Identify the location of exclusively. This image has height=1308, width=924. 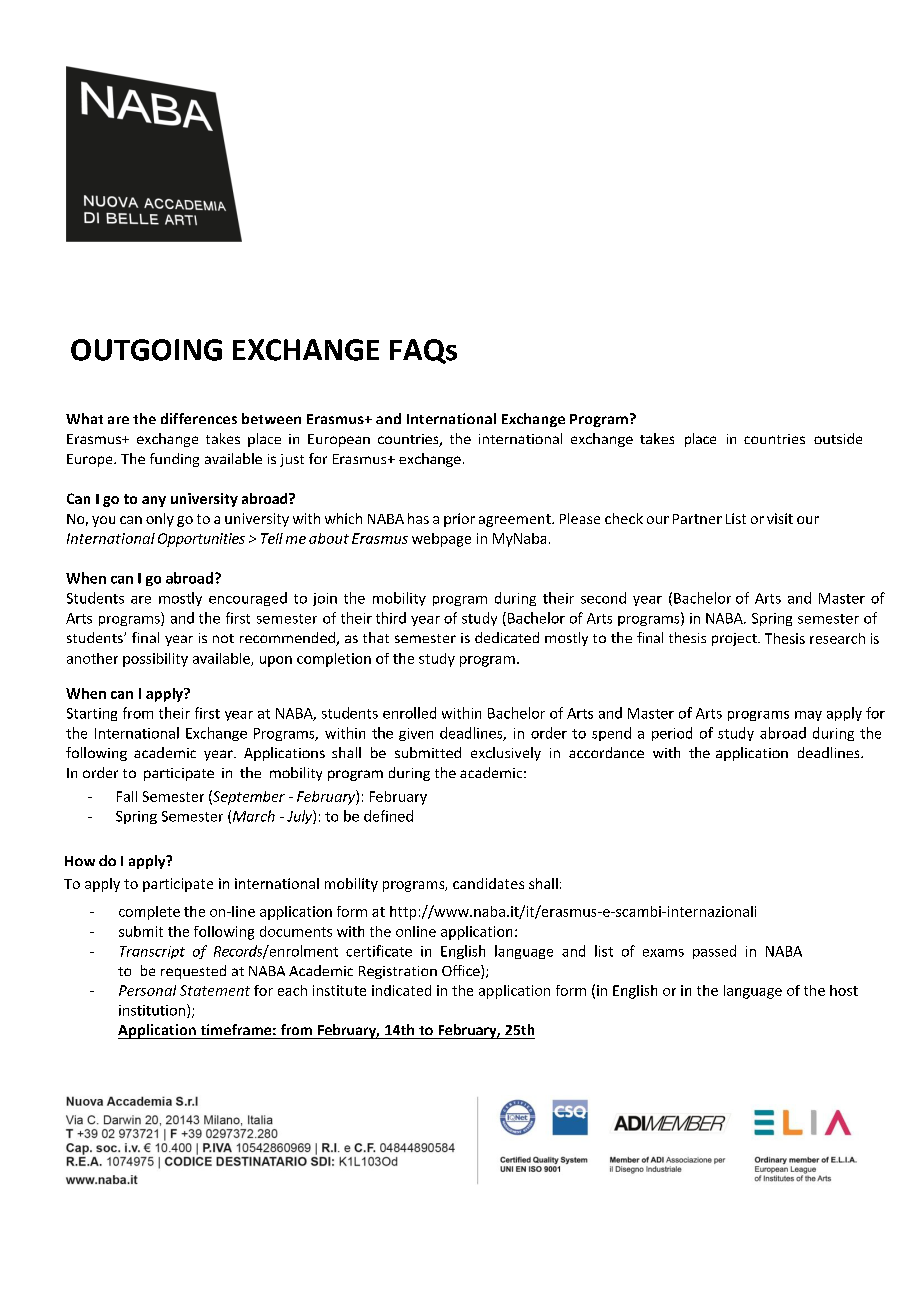
(506, 754).
